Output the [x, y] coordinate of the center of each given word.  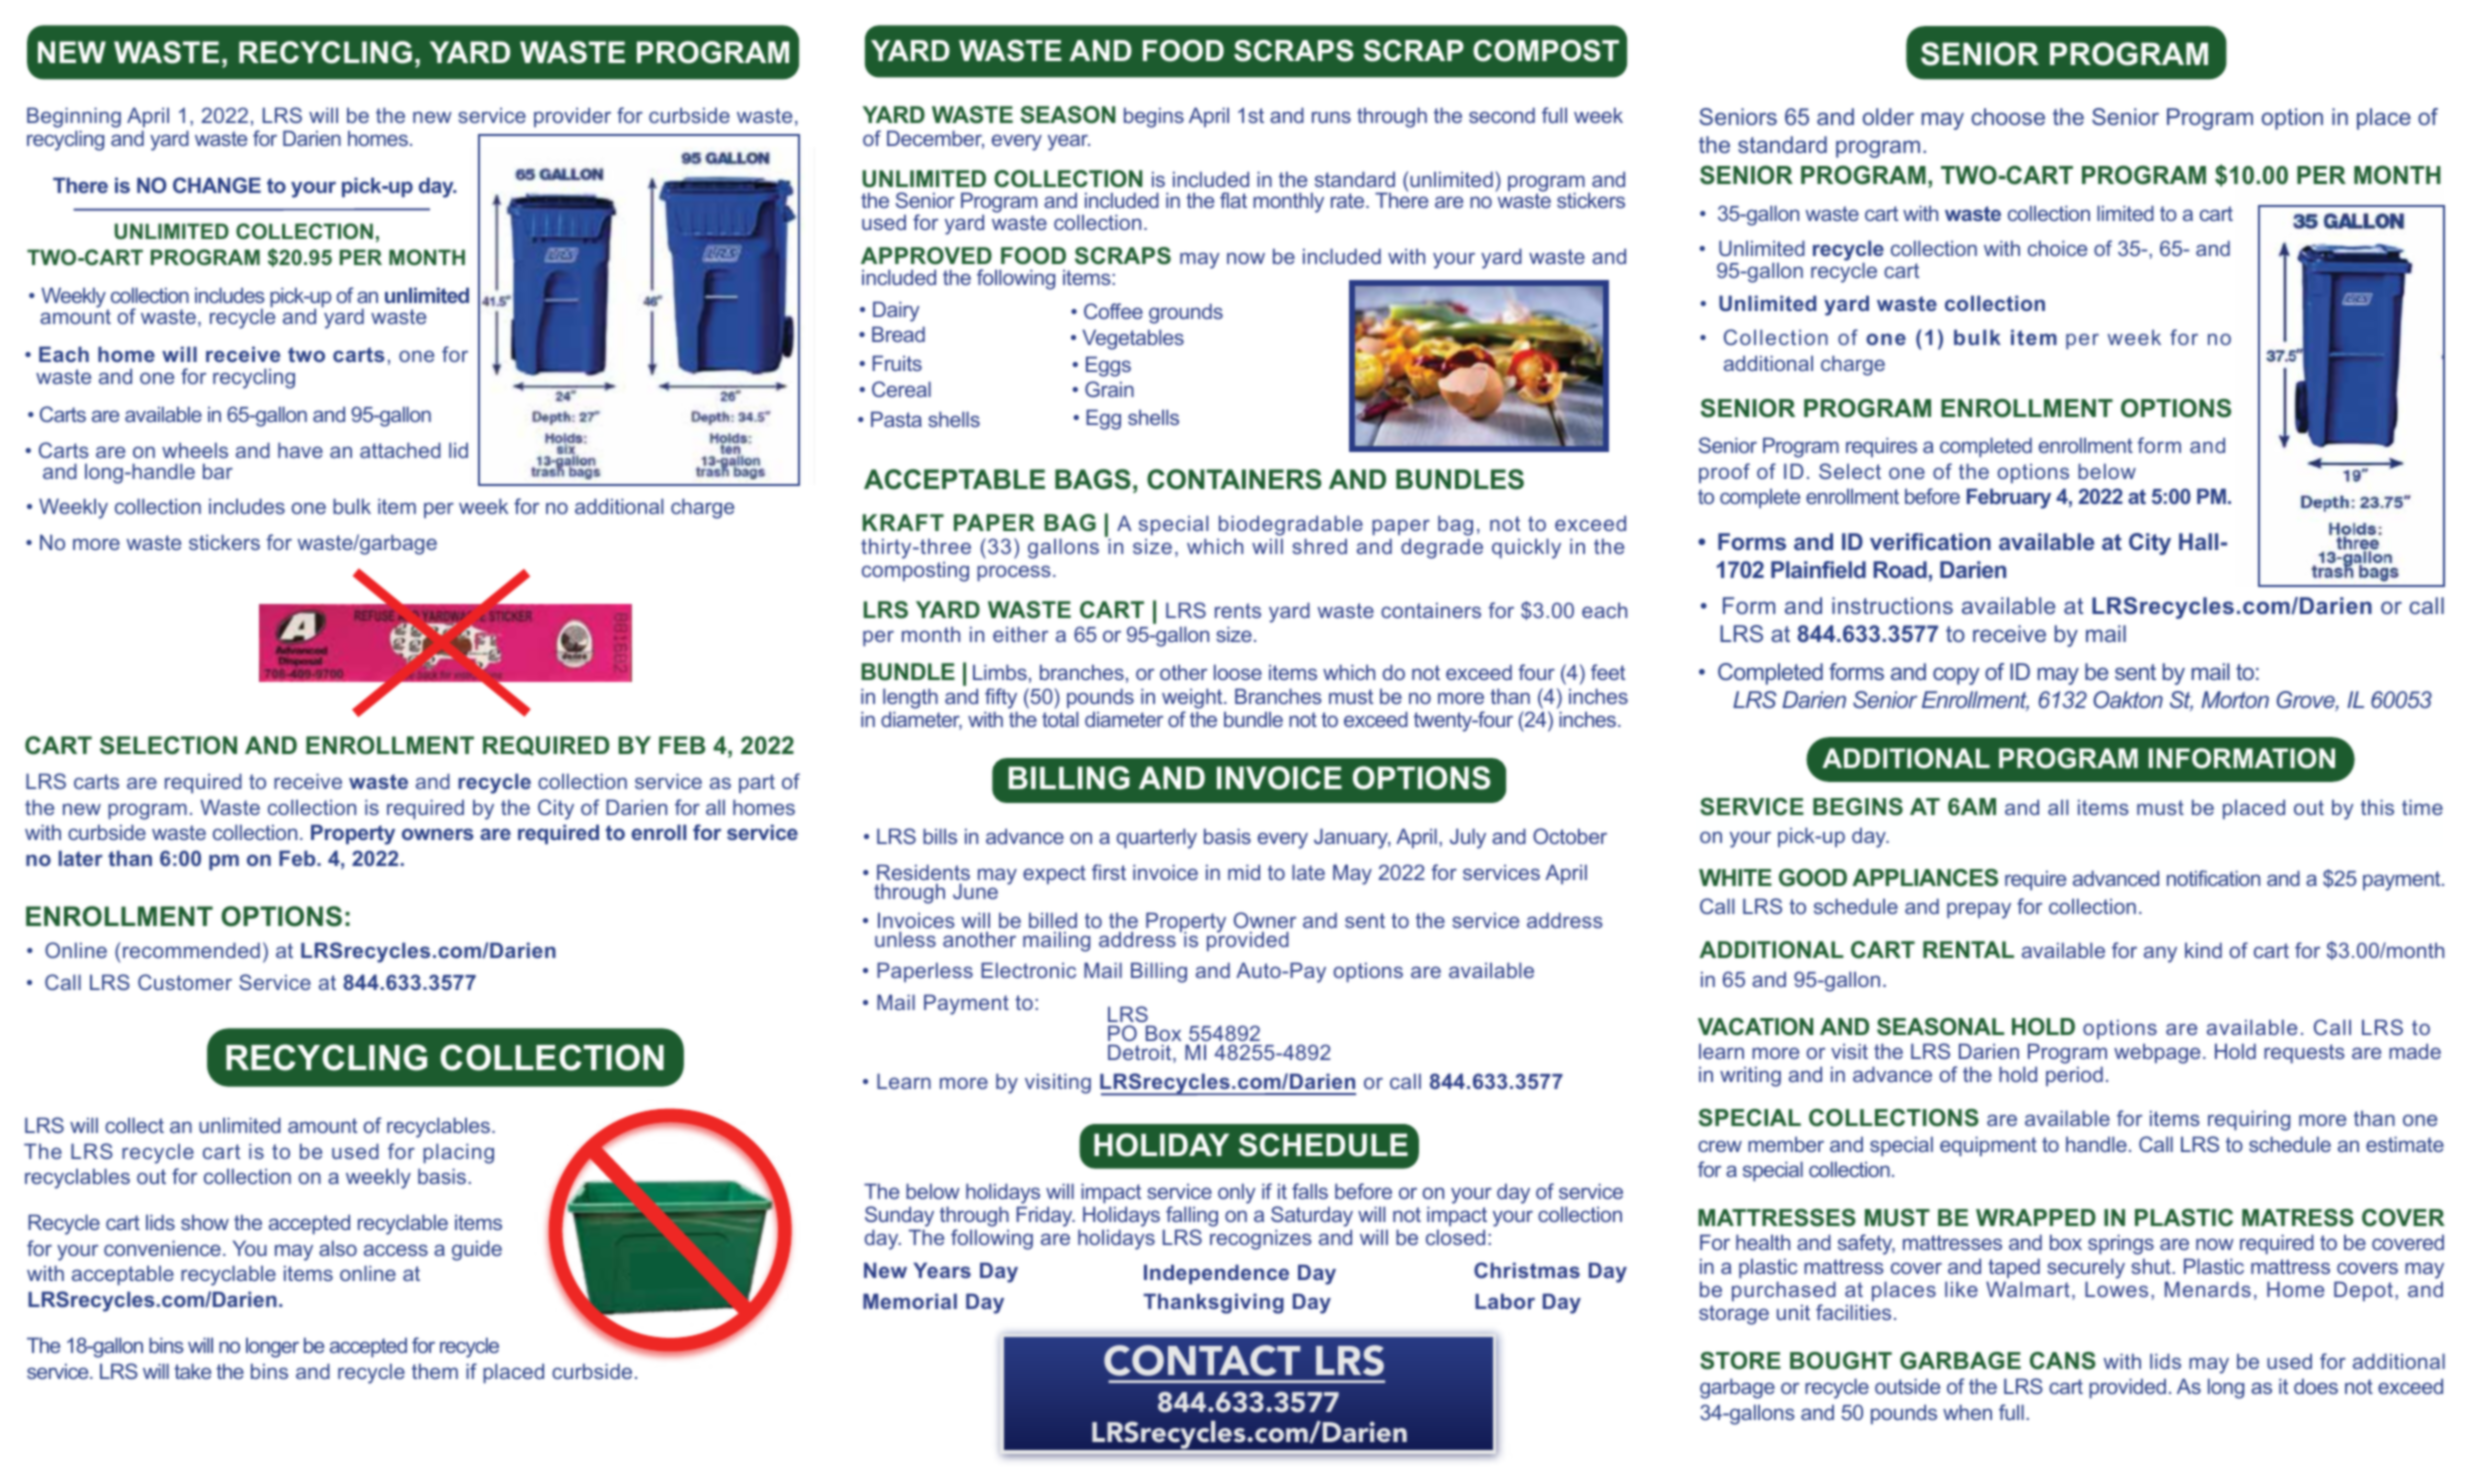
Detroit [1141, 1053]
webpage [2157, 1053]
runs [1331, 117]
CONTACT [1202, 1360]
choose [2008, 116]
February [2009, 498]
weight [1193, 698]
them [435, 1371]
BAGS [1093, 479]
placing [458, 1153]
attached [400, 450]
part [757, 783]
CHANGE [217, 185]
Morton [2235, 699]
